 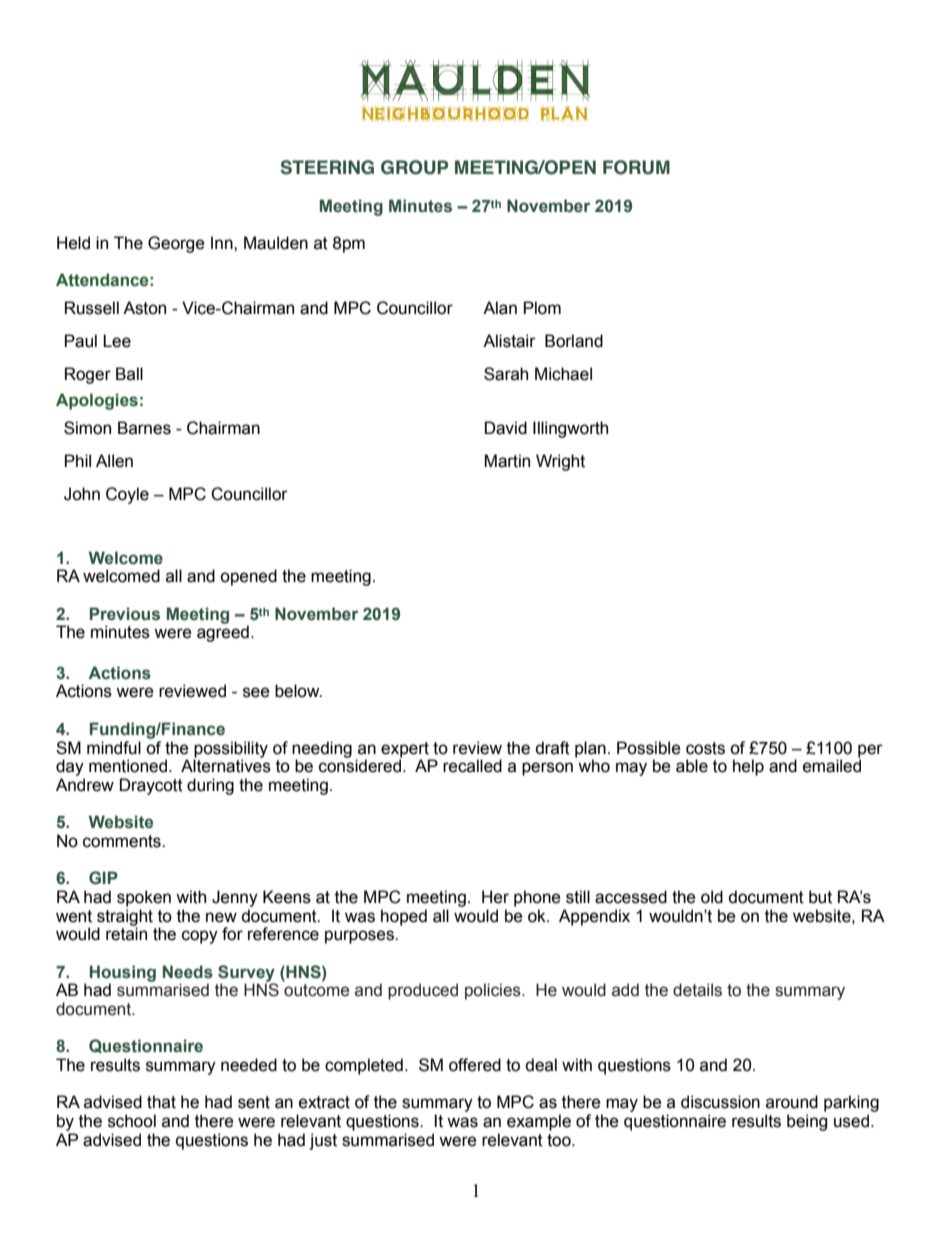 What do you see at coordinates (636, 167) in the screenshot?
I see `FORUM` at bounding box center [636, 167].
